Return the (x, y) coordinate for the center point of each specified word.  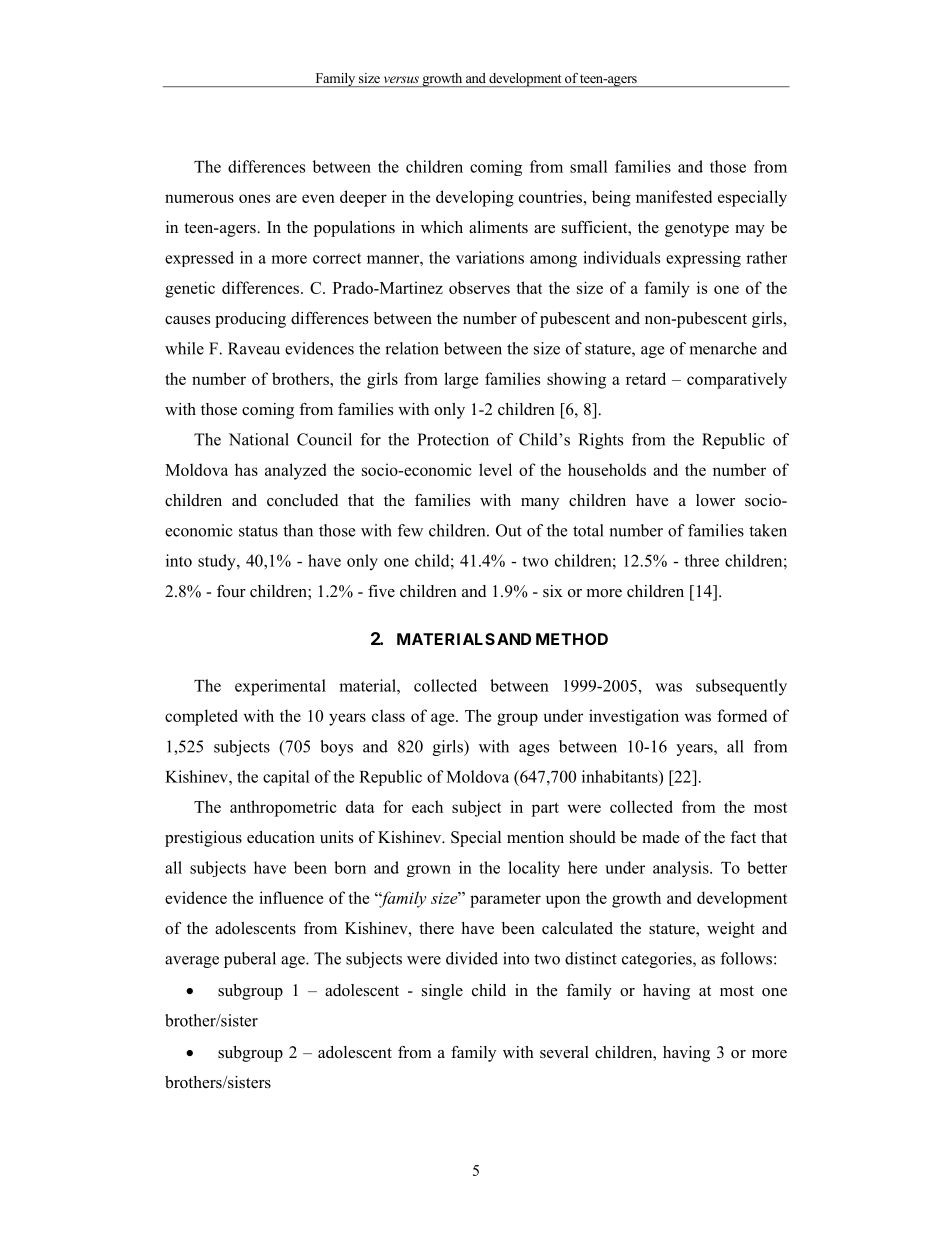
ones (254, 198)
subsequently (741, 687)
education (281, 837)
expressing (703, 259)
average (192, 962)
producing (250, 320)
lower (715, 500)
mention (535, 837)
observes (479, 287)
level (495, 469)
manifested (674, 196)
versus (401, 79)
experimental (280, 687)
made (661, 837)
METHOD (572, 639)
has (246, 469)
